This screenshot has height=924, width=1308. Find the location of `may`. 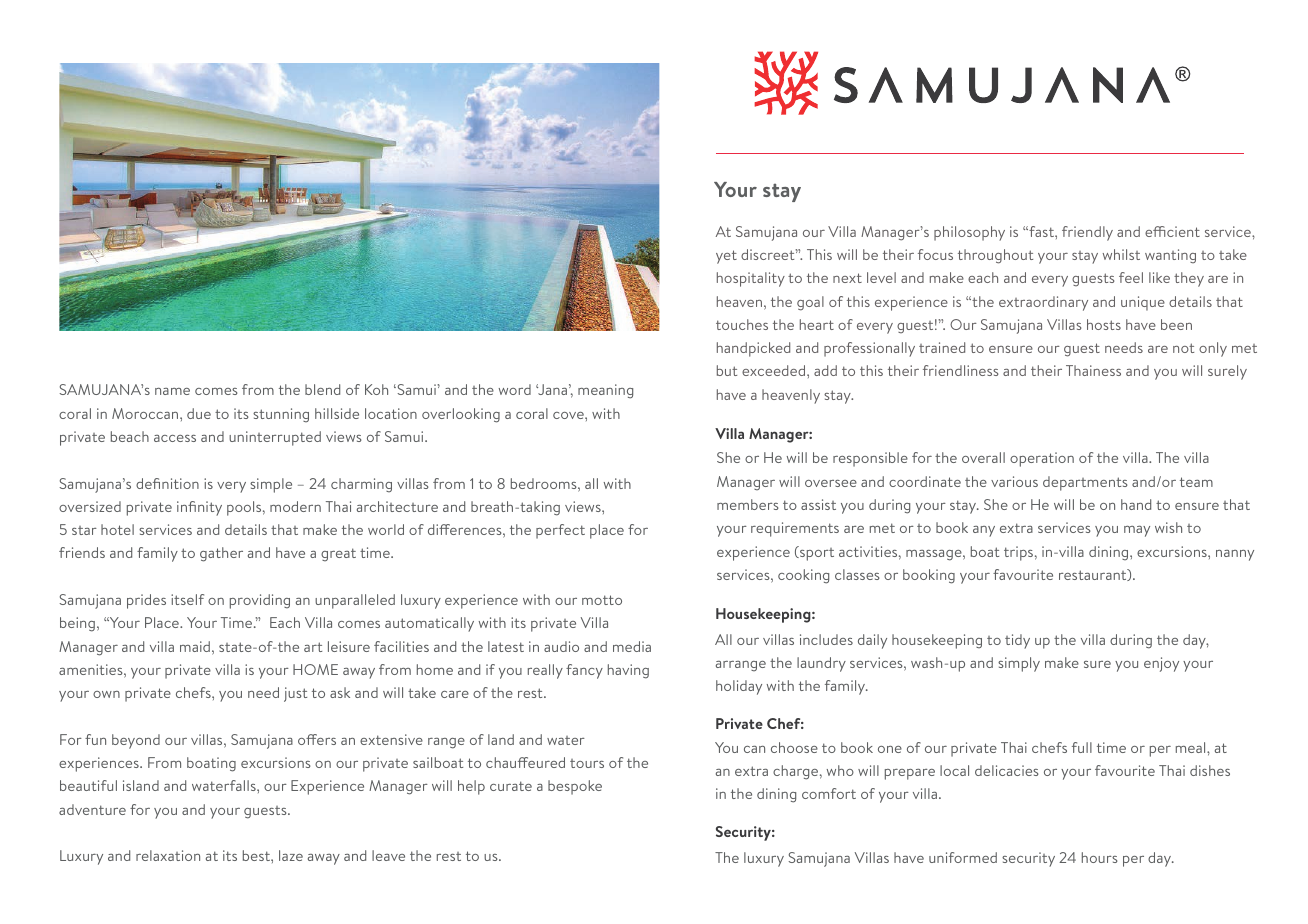

may is located at coordinates (1137, 531).
